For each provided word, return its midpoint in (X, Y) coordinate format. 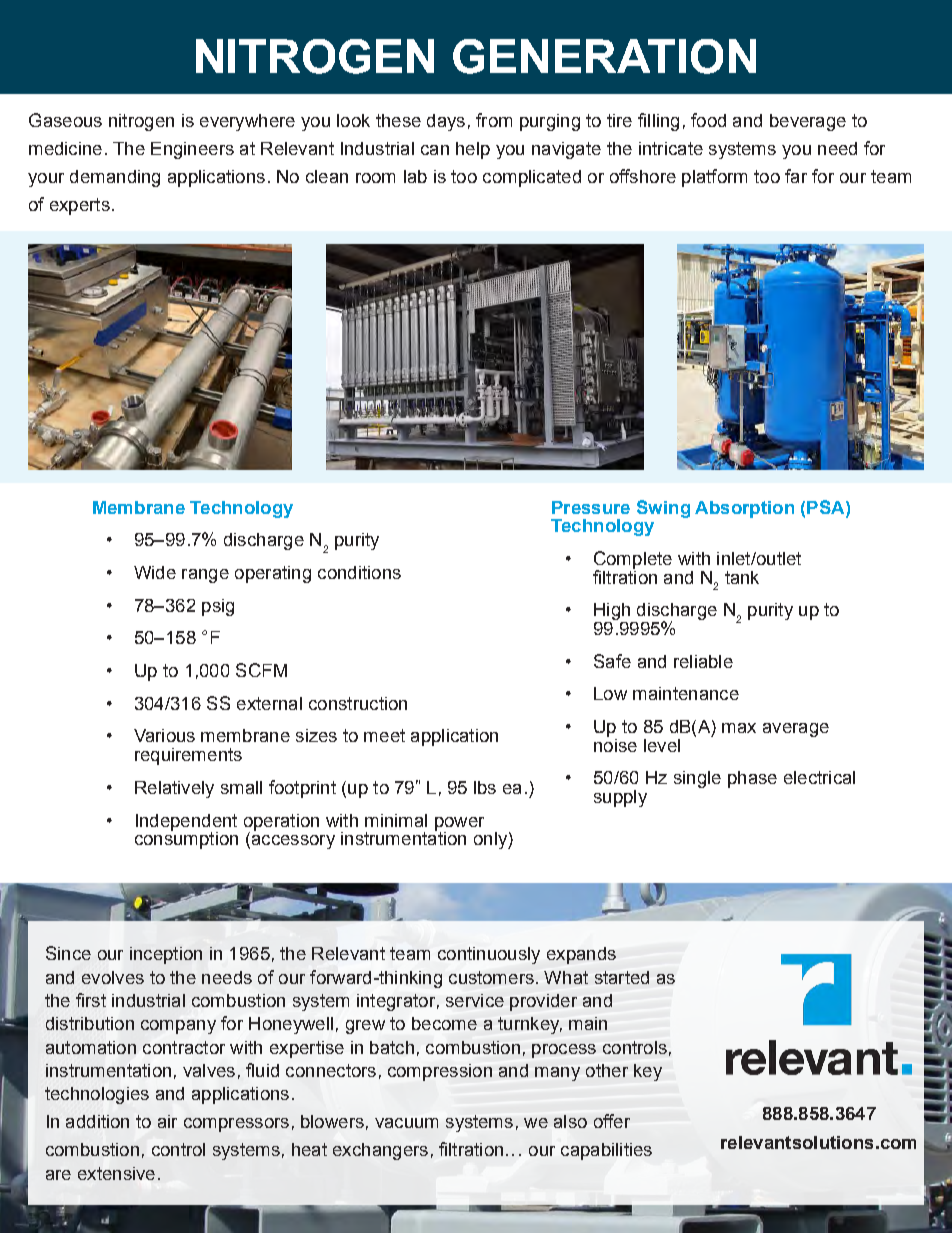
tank (742, 577)
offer (612, 1121)
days (446, 122)
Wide (155, 572)
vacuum (406, 1123)
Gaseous (65, 120)
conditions (359, 572)
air (167, 1121)
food (708, 120)
